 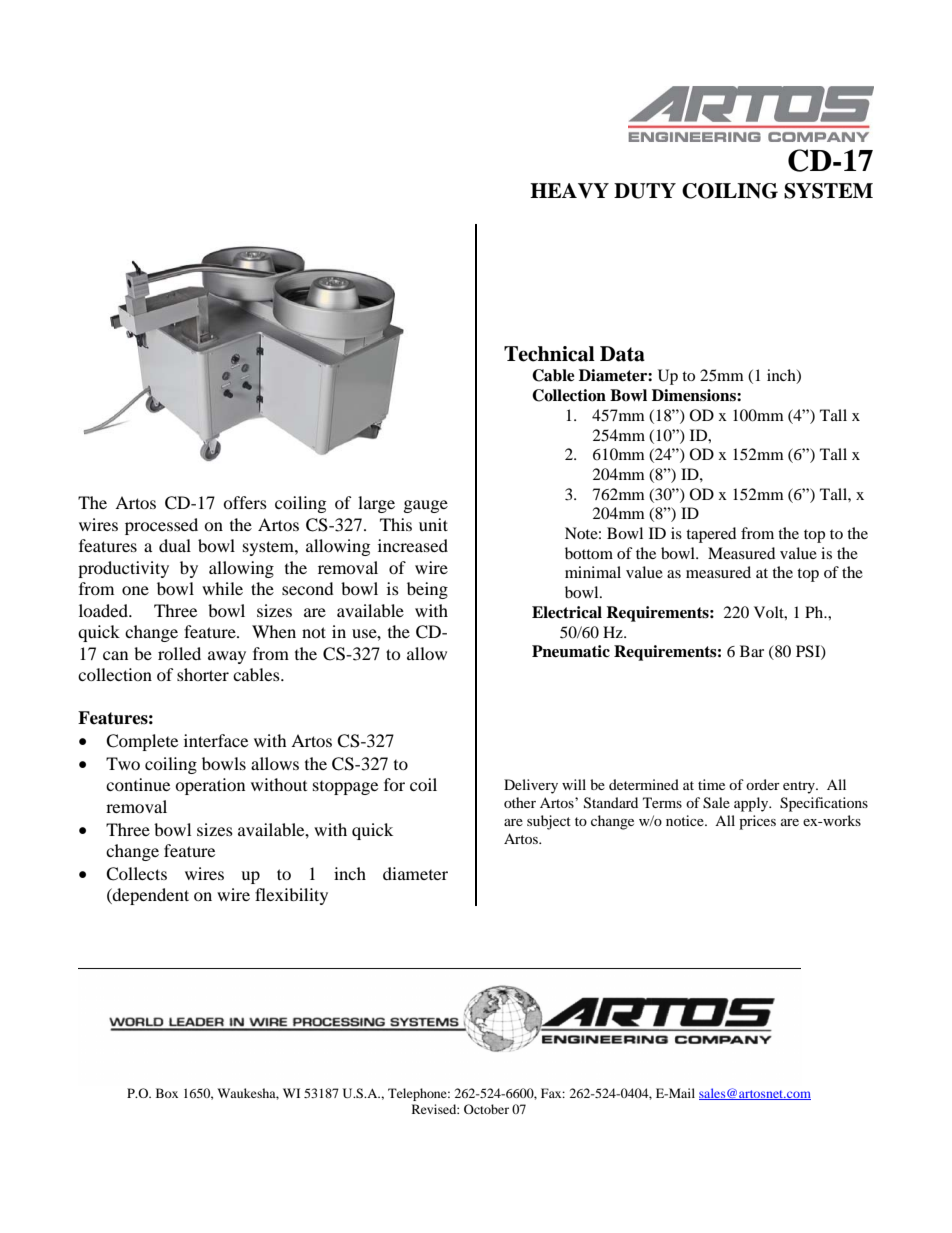 I want to click on Data, so click(x=622, y=354).
